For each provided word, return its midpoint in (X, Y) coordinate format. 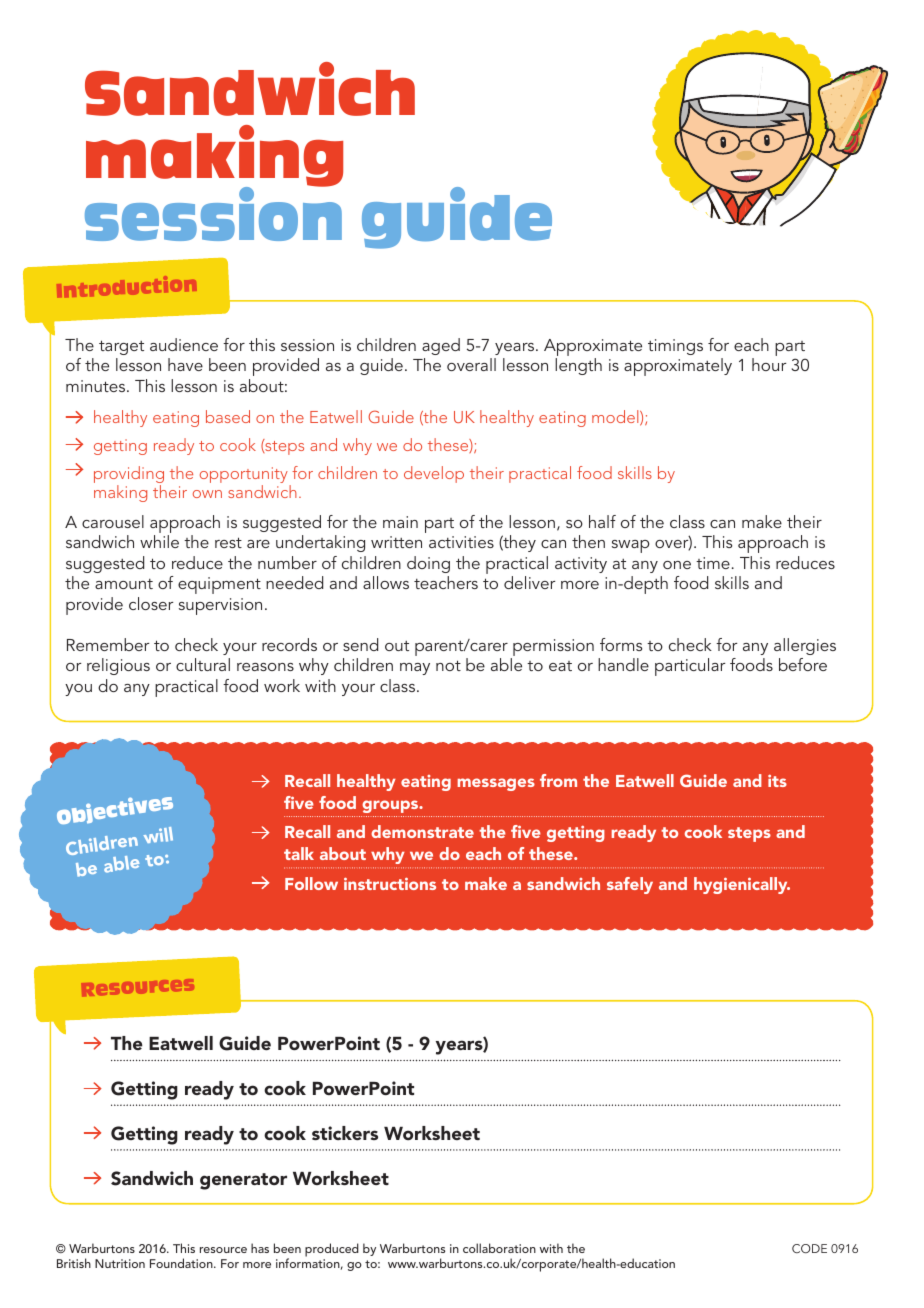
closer (151, 603)
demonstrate (422, 831)
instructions (390, 883)
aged (441, 346)
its (777, 780)
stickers (345, 1133)
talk (299, 853)
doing (428, 564)
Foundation (182, 1263)
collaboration (499, 1248)
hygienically (742, 885)
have (185, 364)
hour (769, 364)
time (713, 563)
